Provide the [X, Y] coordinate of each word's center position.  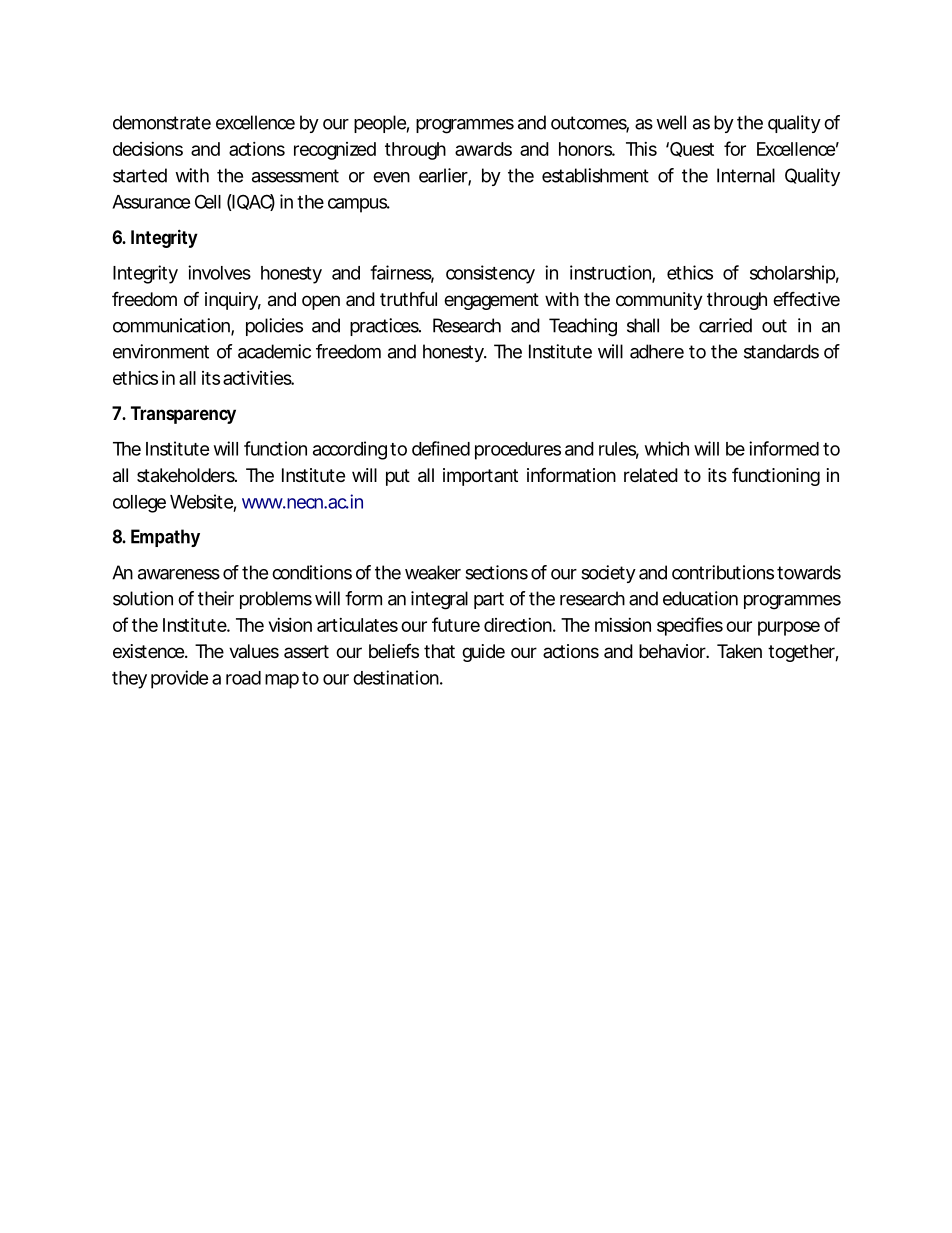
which [667, 448]
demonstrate [162, 122]
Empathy [165, 538]
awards [483, 149]
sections [496, 572]
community [659, 301]
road [243, 678]
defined [441, 448]
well [671, 122]
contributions [723, 572]
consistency [490, 274]
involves [219, 272]
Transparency [183, 415]
